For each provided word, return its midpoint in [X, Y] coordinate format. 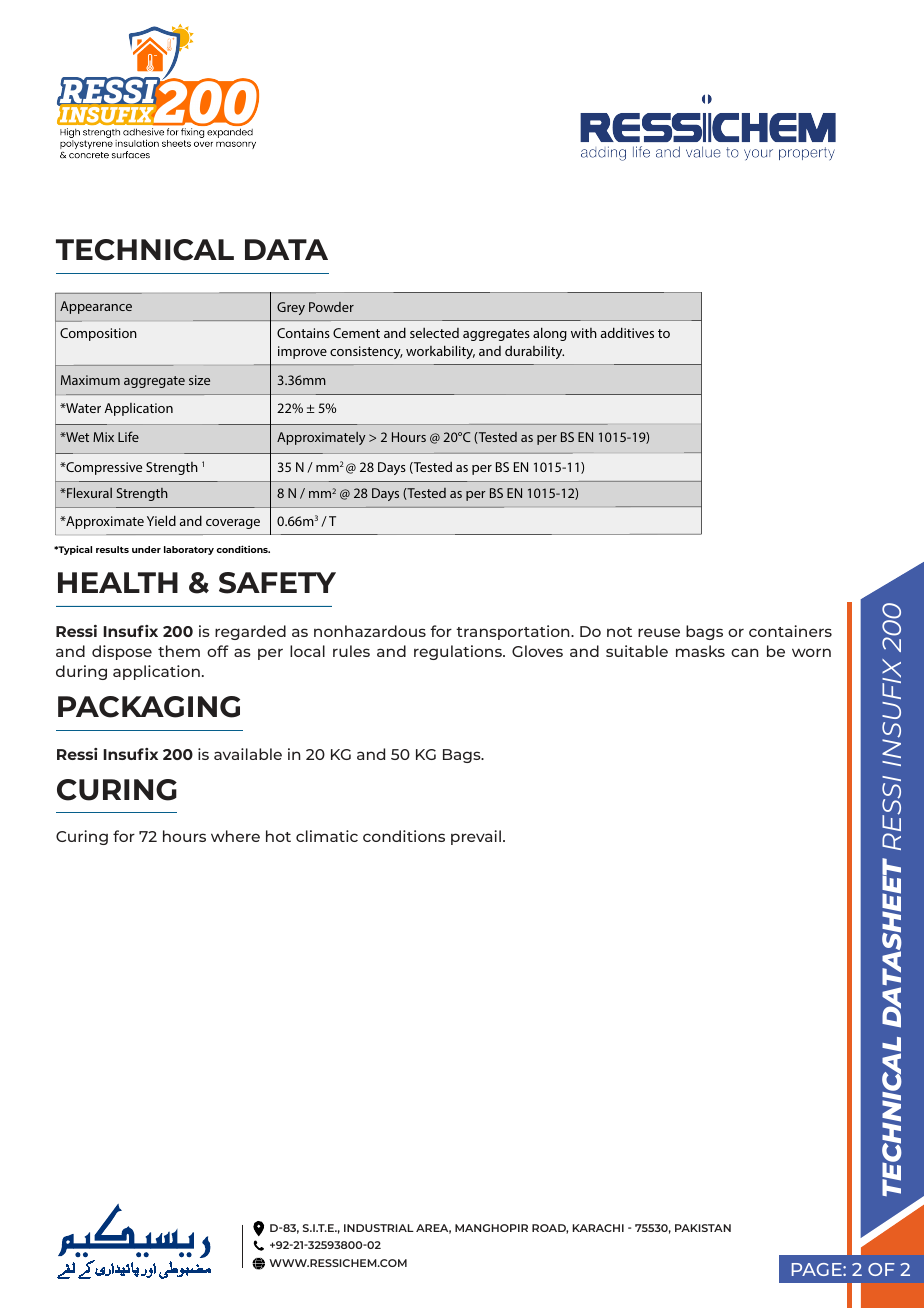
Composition [98, 334]
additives [627, 332]
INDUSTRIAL [379, 1228]
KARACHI [598, 1228]
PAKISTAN [703, 1228]
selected [434, 333]
